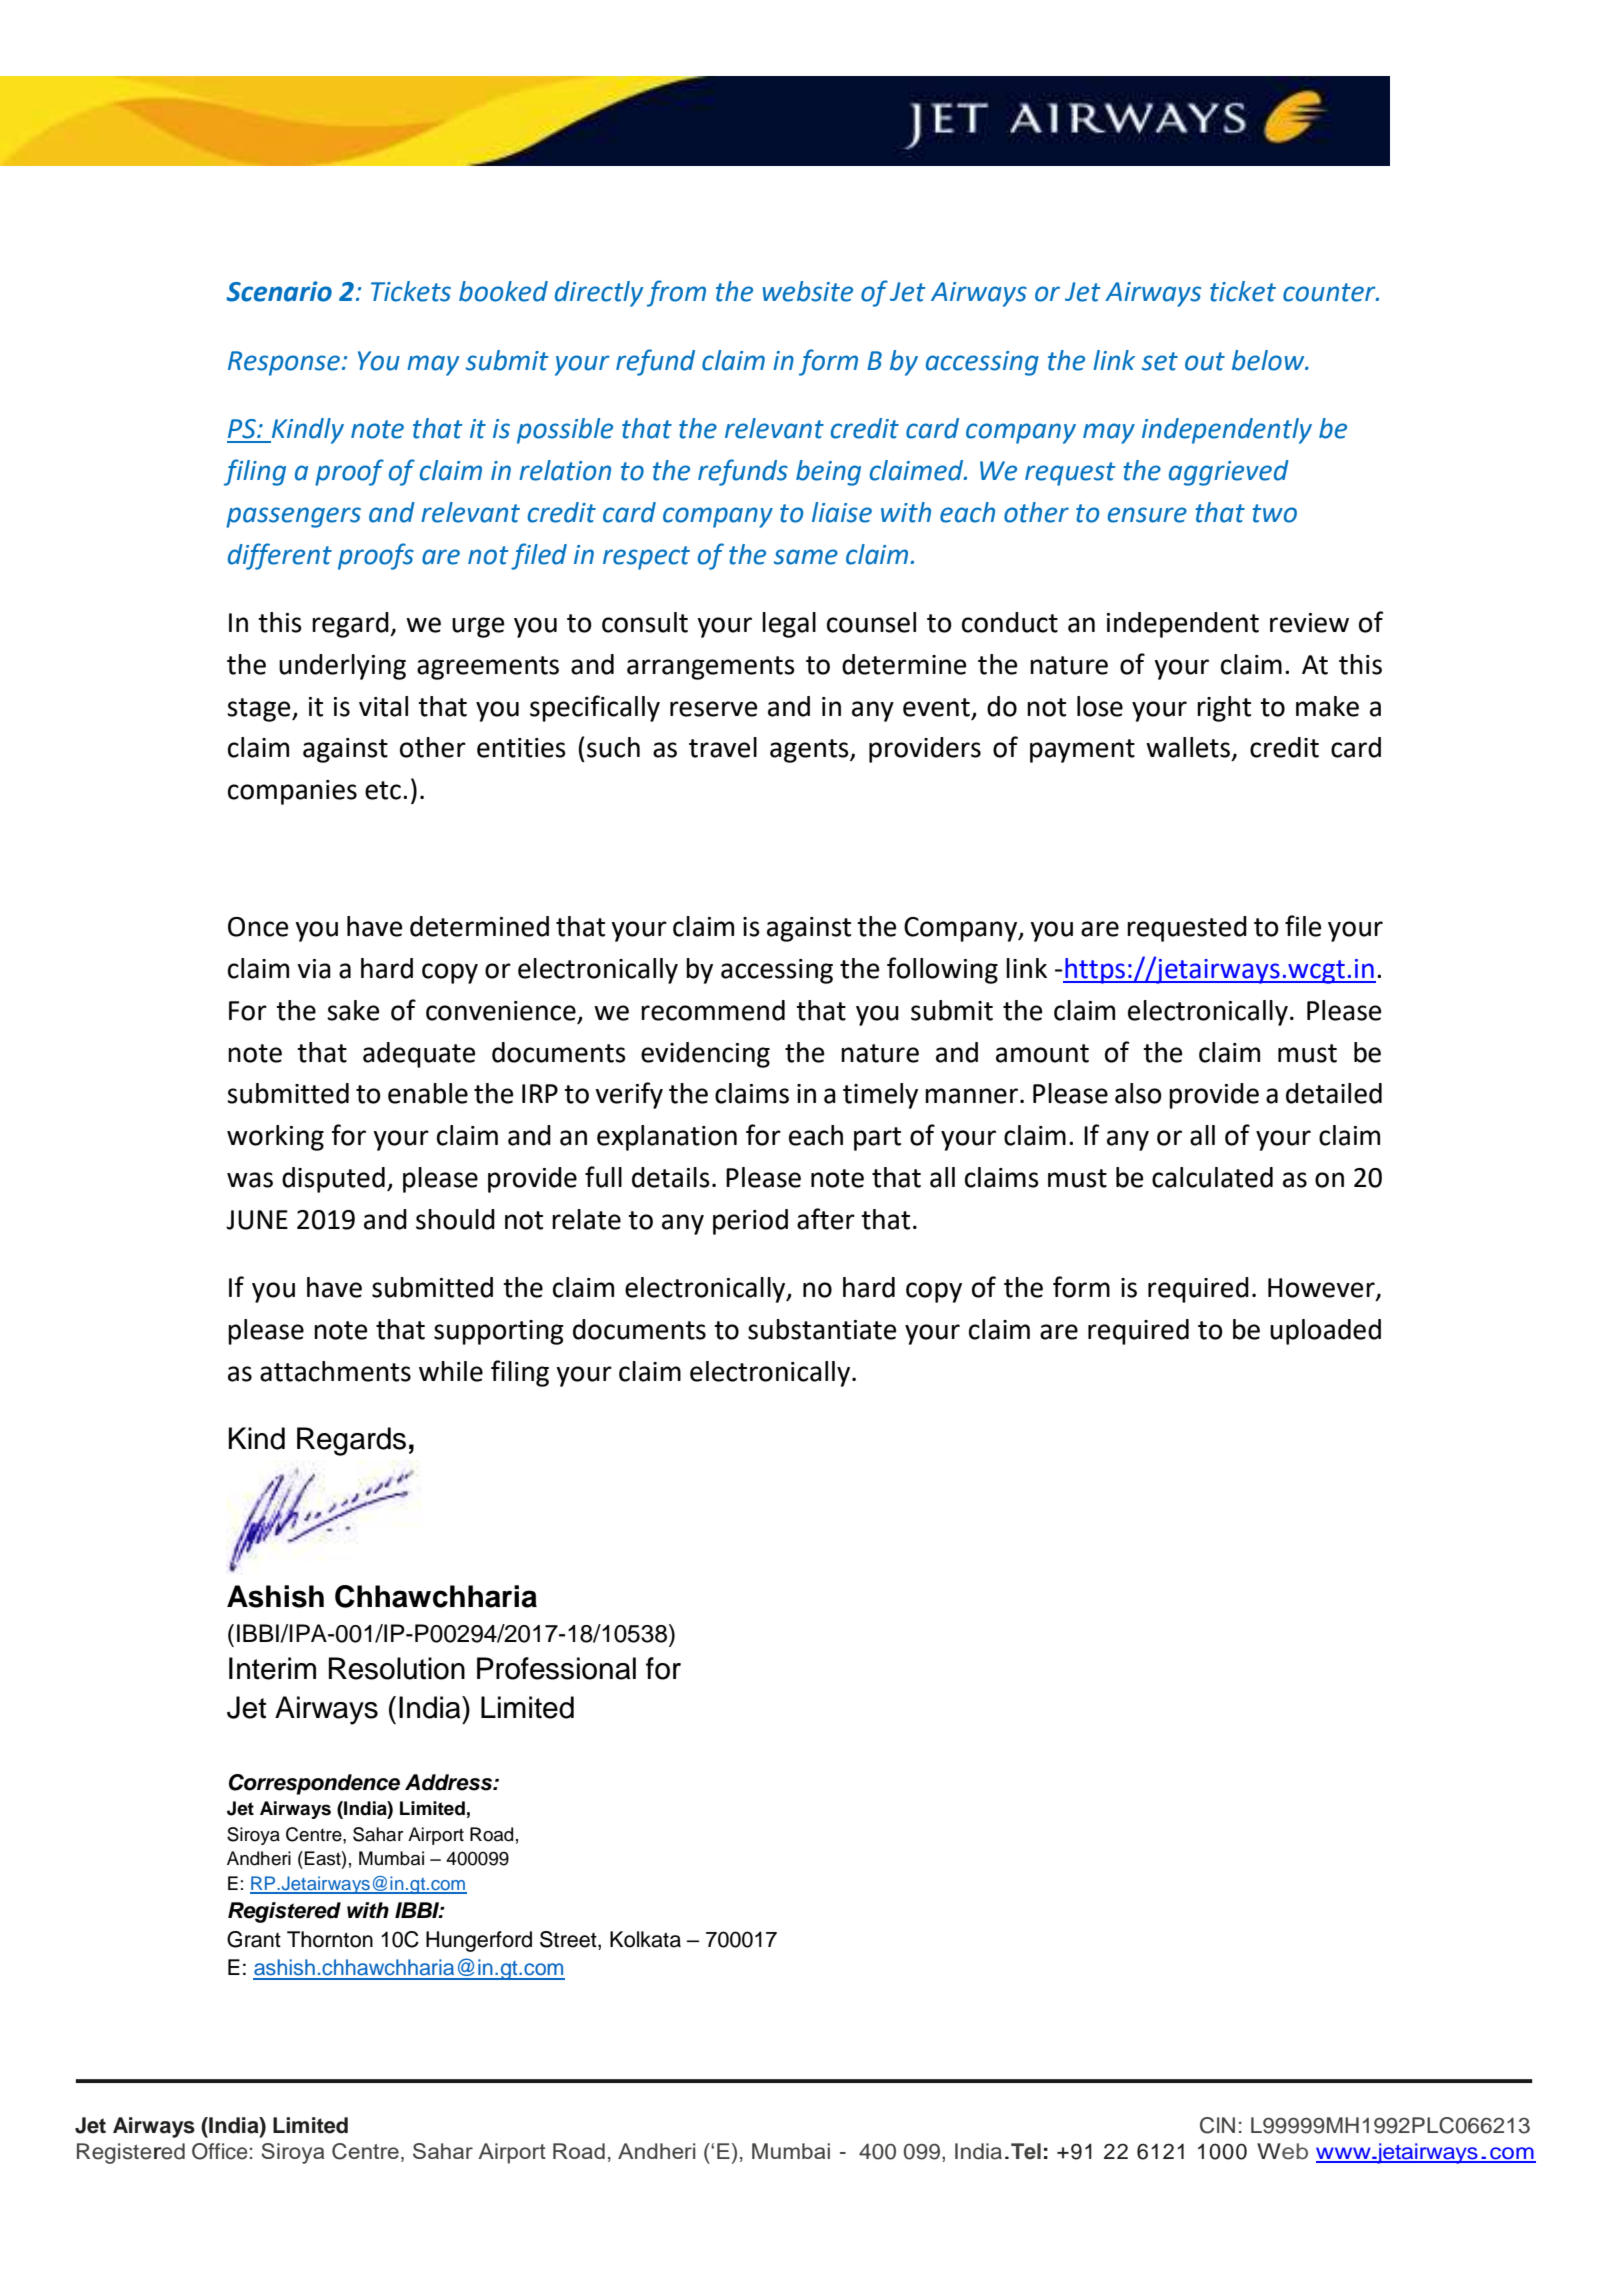 Image resolution: width=1610 pixels, height=2275 pixels. Describe the element at coordinates (1325, 1332) in the image. I see `uploaded` at that location.
